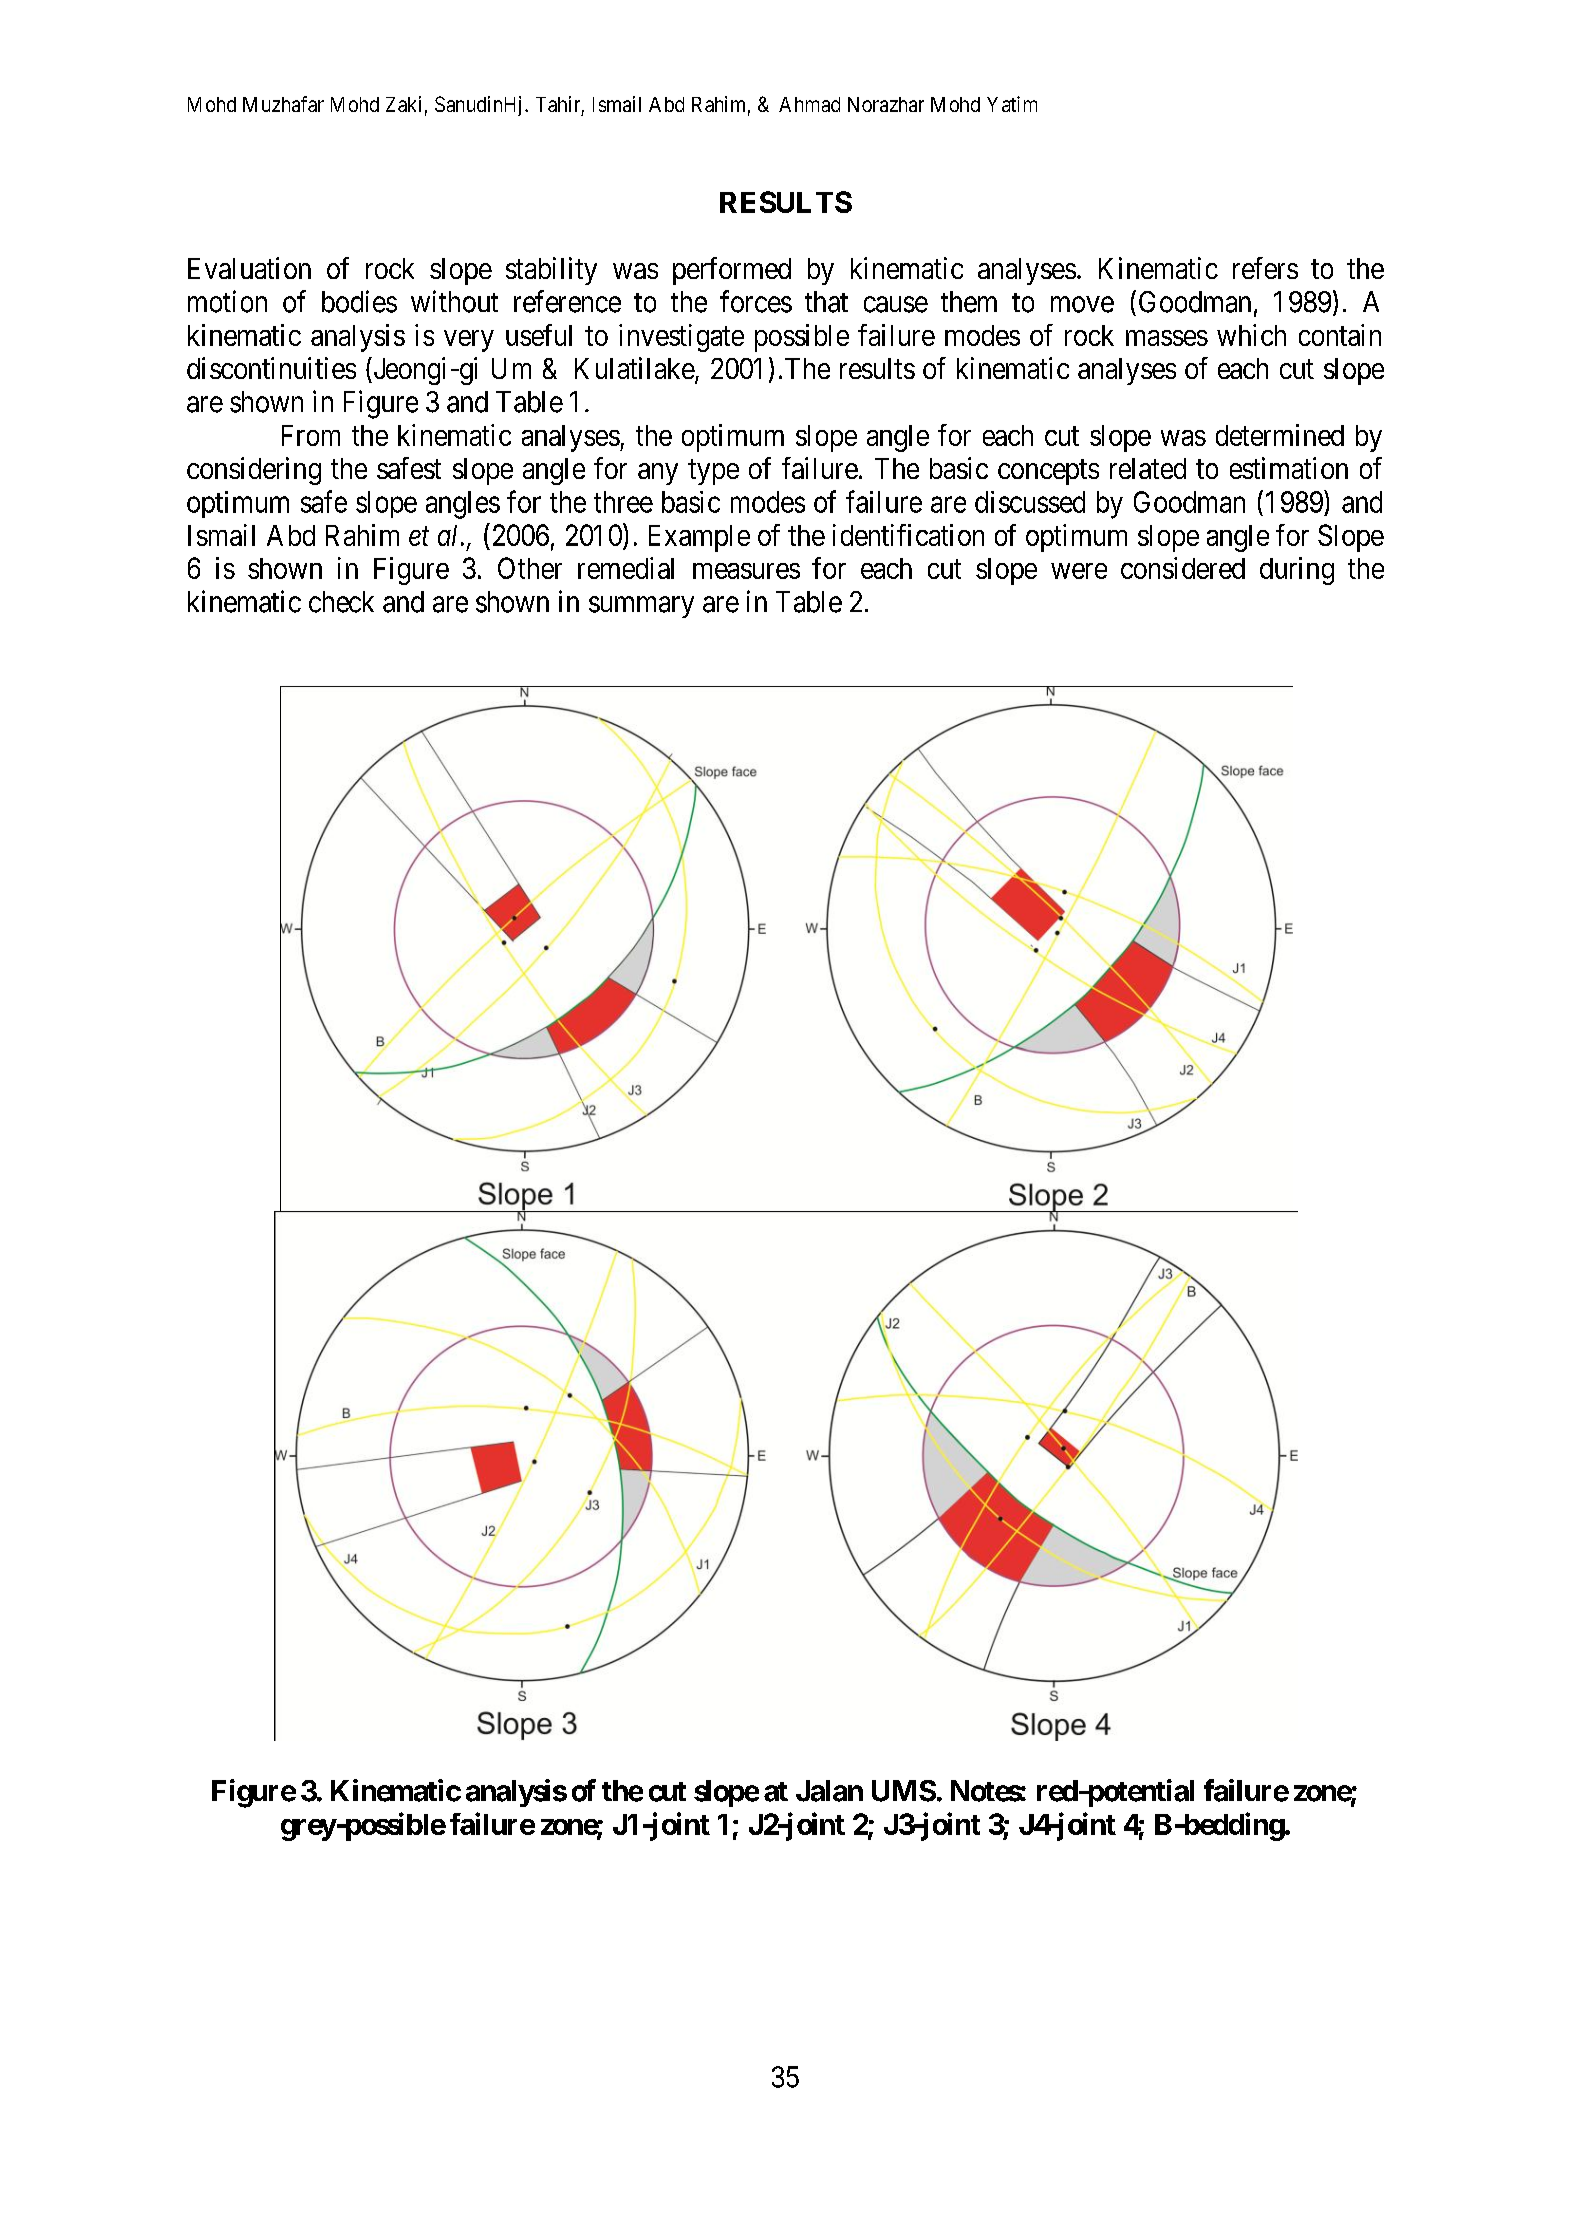  Describe the element at coordinates (641, 607) in the page. I see `summary` at that location.
